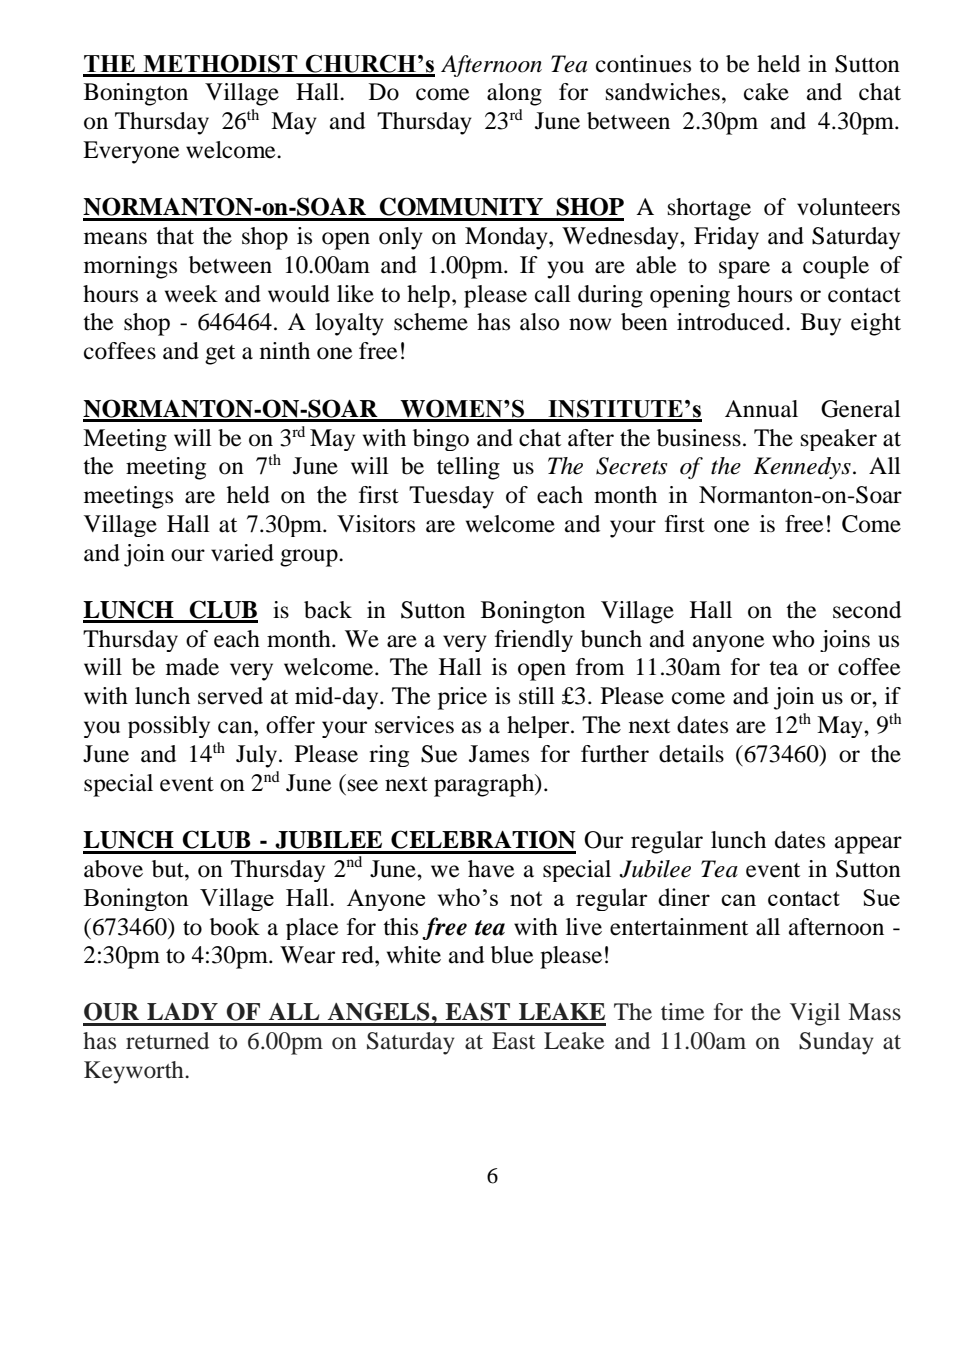 Image resolution: width=954 pixels, height=1353 pixels. What do you see at coordinates (821, 324) in the page?
I see `Buy` at bounding box center [821, 324].
